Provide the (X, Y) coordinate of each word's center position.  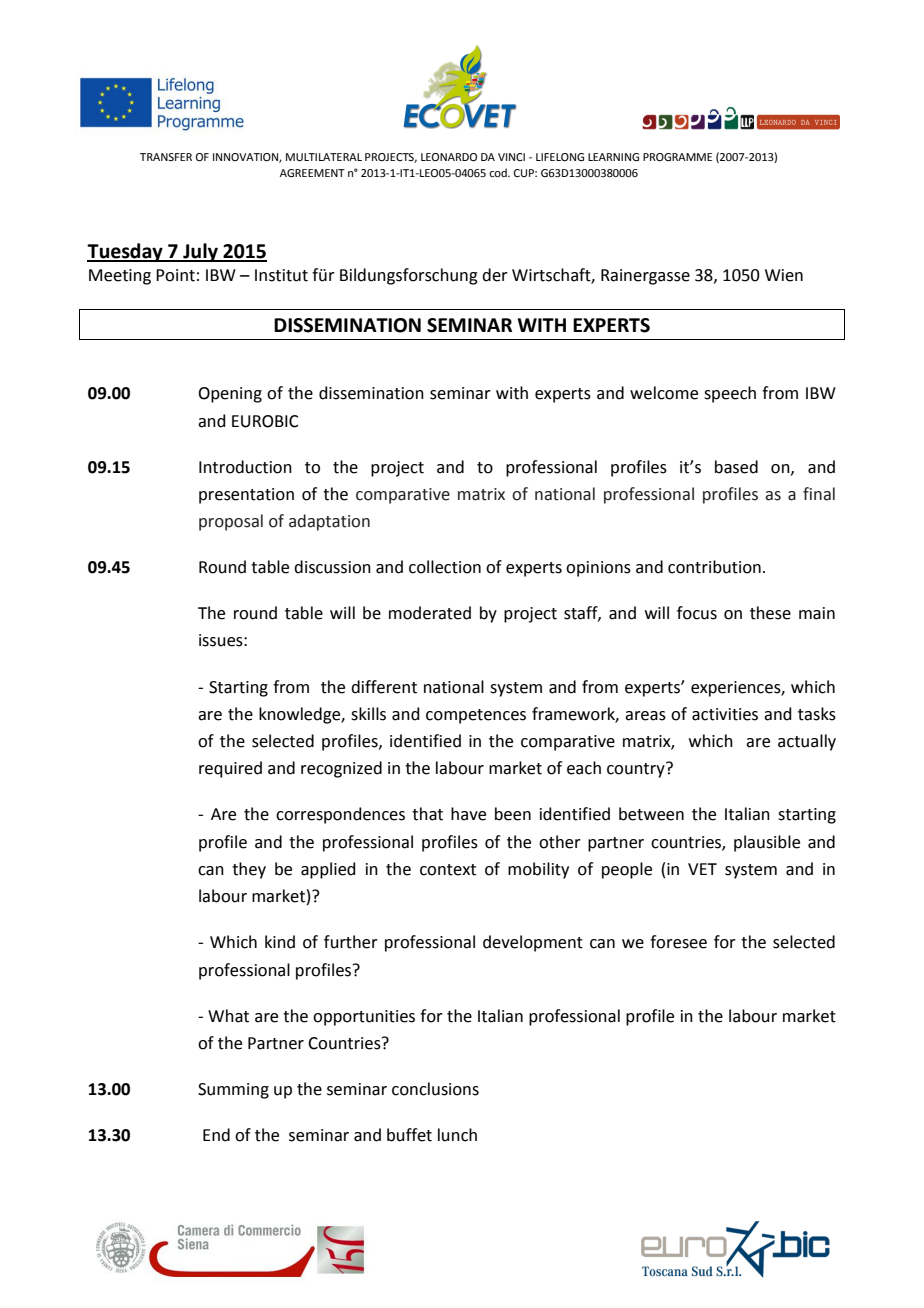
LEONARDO (449, 157)
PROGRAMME (677, 157)
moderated (430, 613)
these (770, 613)
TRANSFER (166, 157)
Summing (233, 1091)
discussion (332, 567)
